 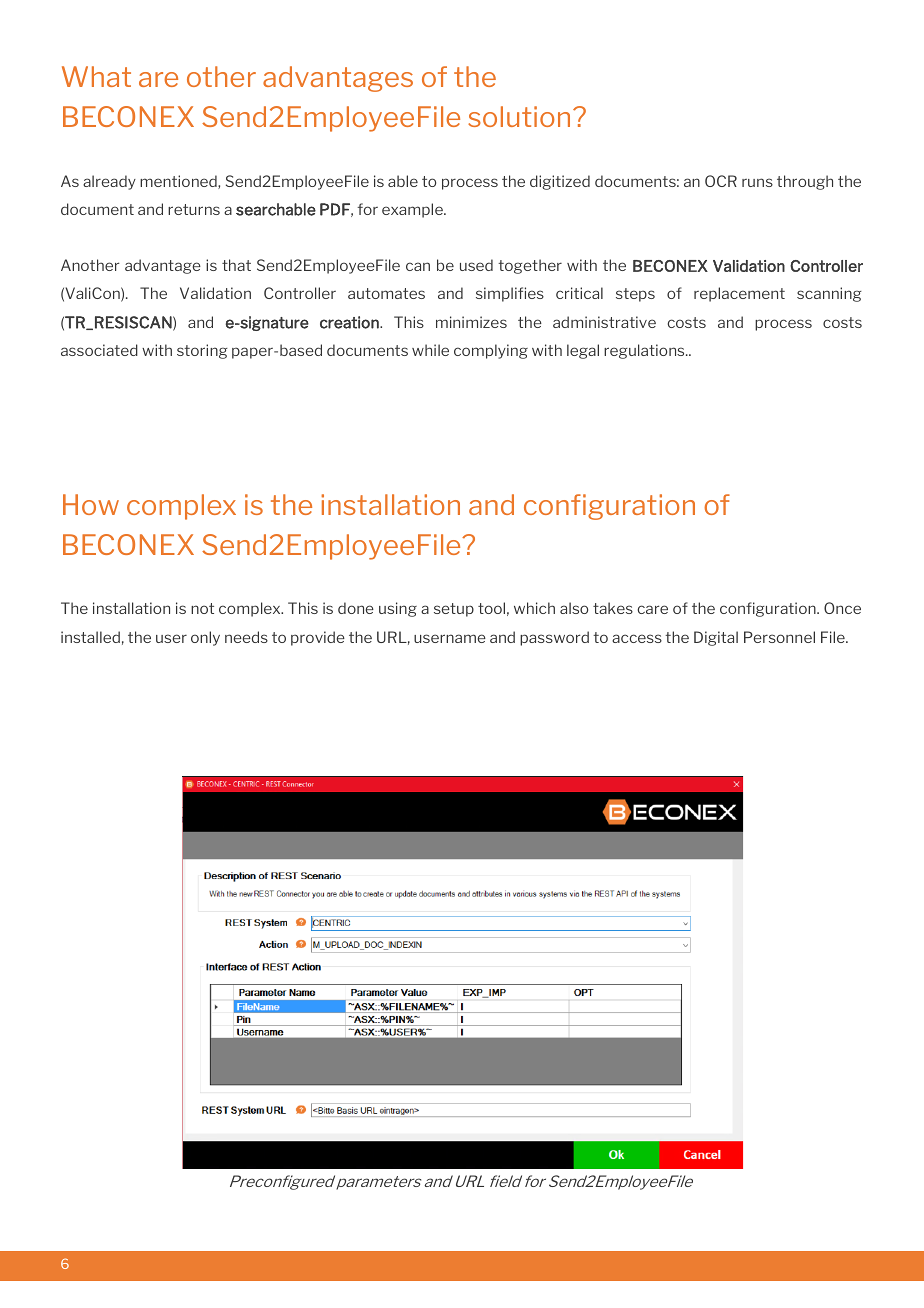 I want to click on solution, so click(x=519, y=116).
